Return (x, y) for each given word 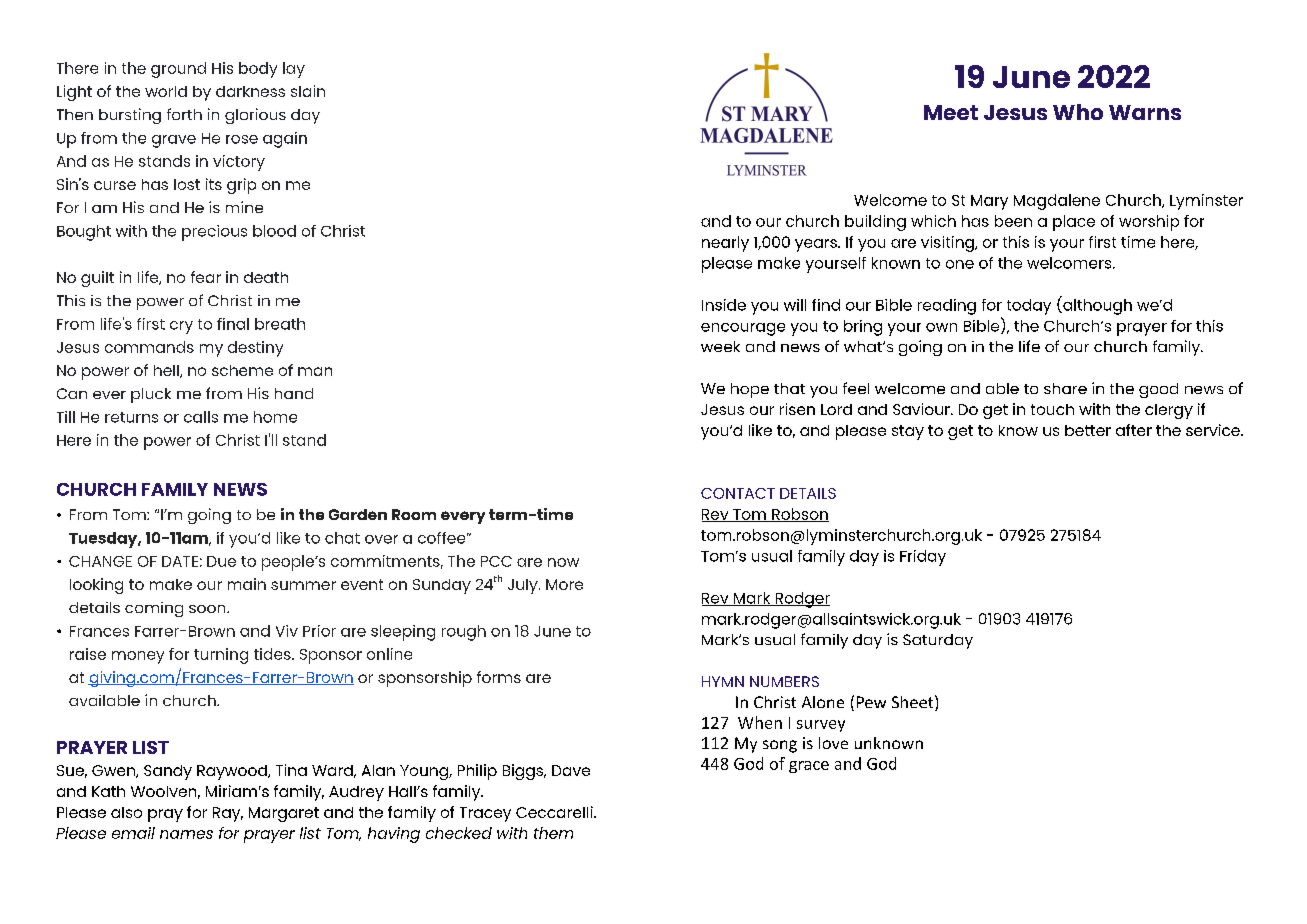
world (166, 91)
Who (1078, 112)
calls (201, 417)
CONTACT (738, 493)
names (186, 834)
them (553, 833)
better (1088, 430)
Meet (951, 112)
